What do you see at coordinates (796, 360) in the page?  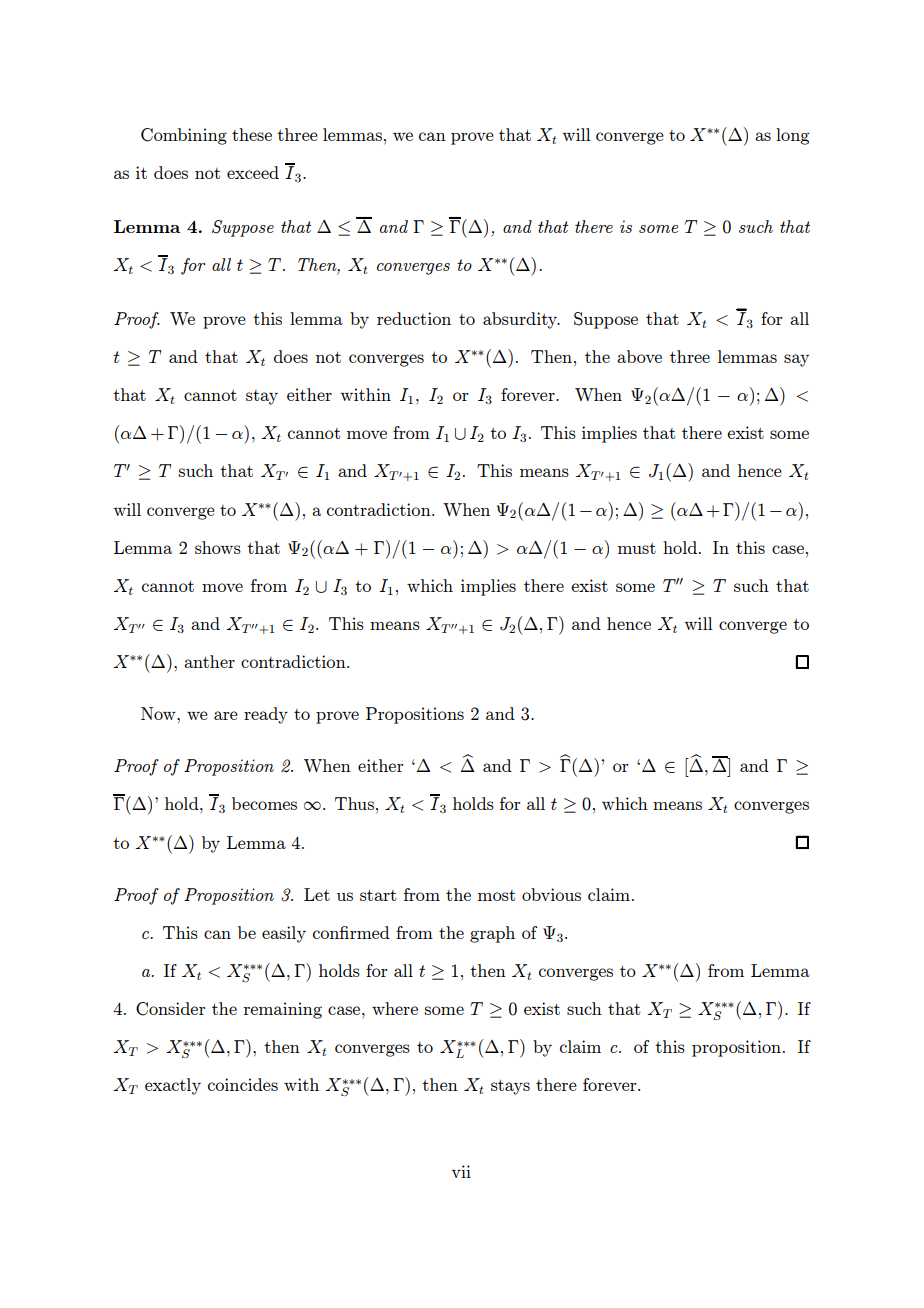 I see `say` at bounding box center [796, 360].
